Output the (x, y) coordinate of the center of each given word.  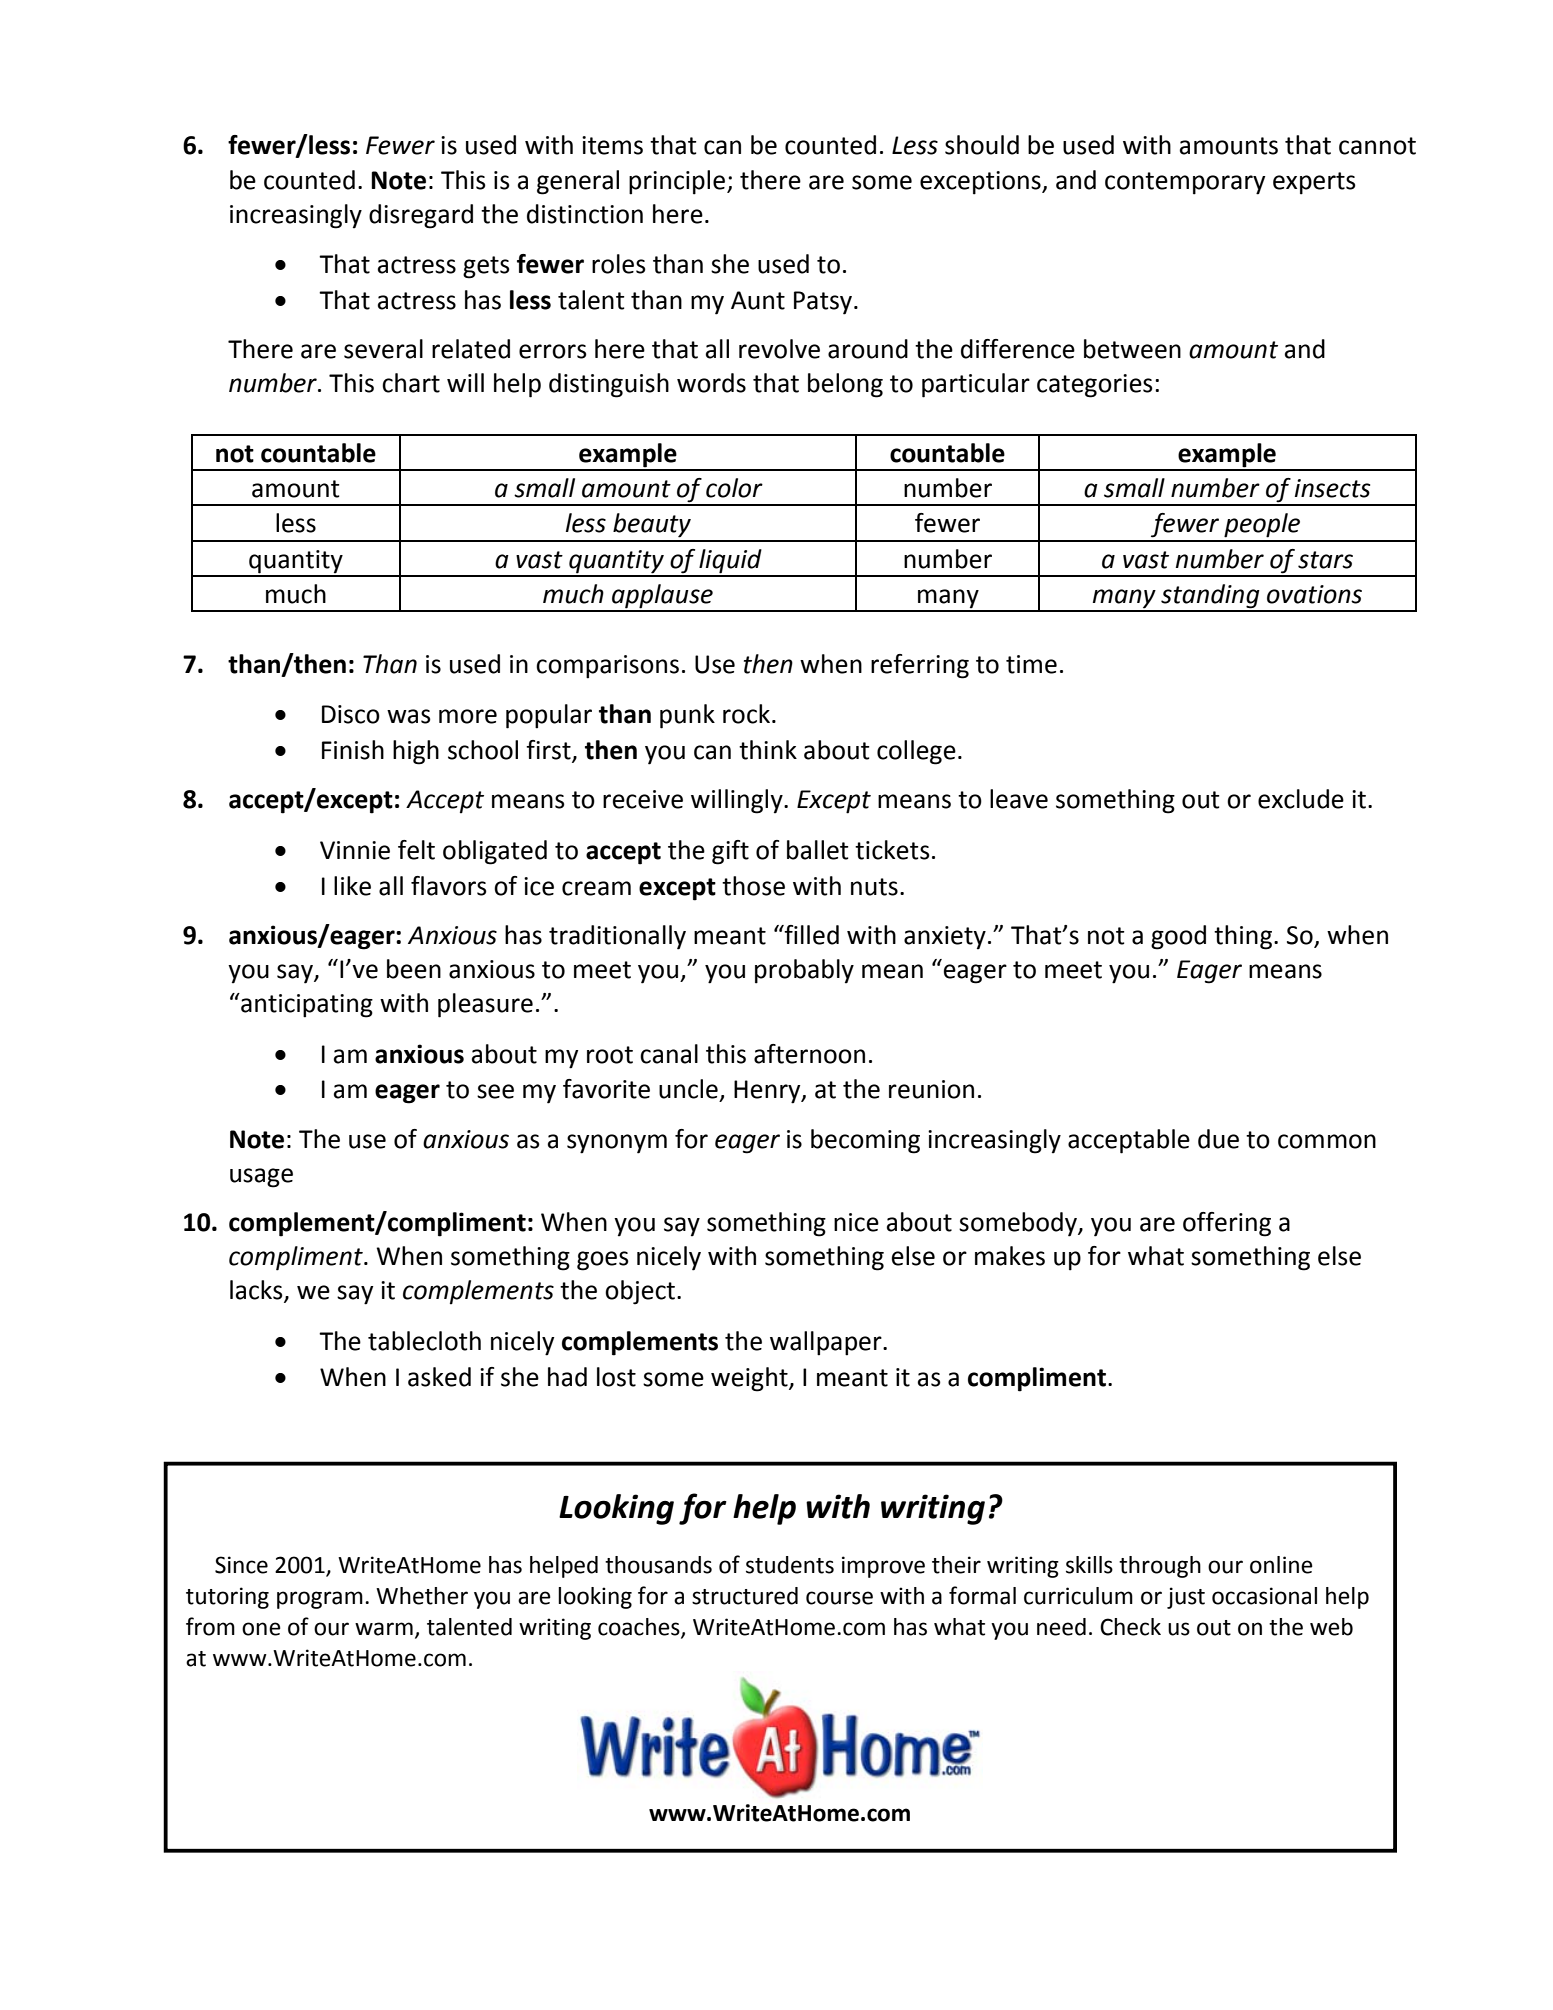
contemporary (1185, 183)
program (320, 1600)
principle (677, 182)
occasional (1264, 1596)
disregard (421, 216)
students (790, 1565)
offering (1227, 1224)
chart (411, 383)
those (753, 886)
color (734, 488)
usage (261, 1178)
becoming (865, 1141)
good (1178, 937)
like (352, 886)
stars (1325, 560)
